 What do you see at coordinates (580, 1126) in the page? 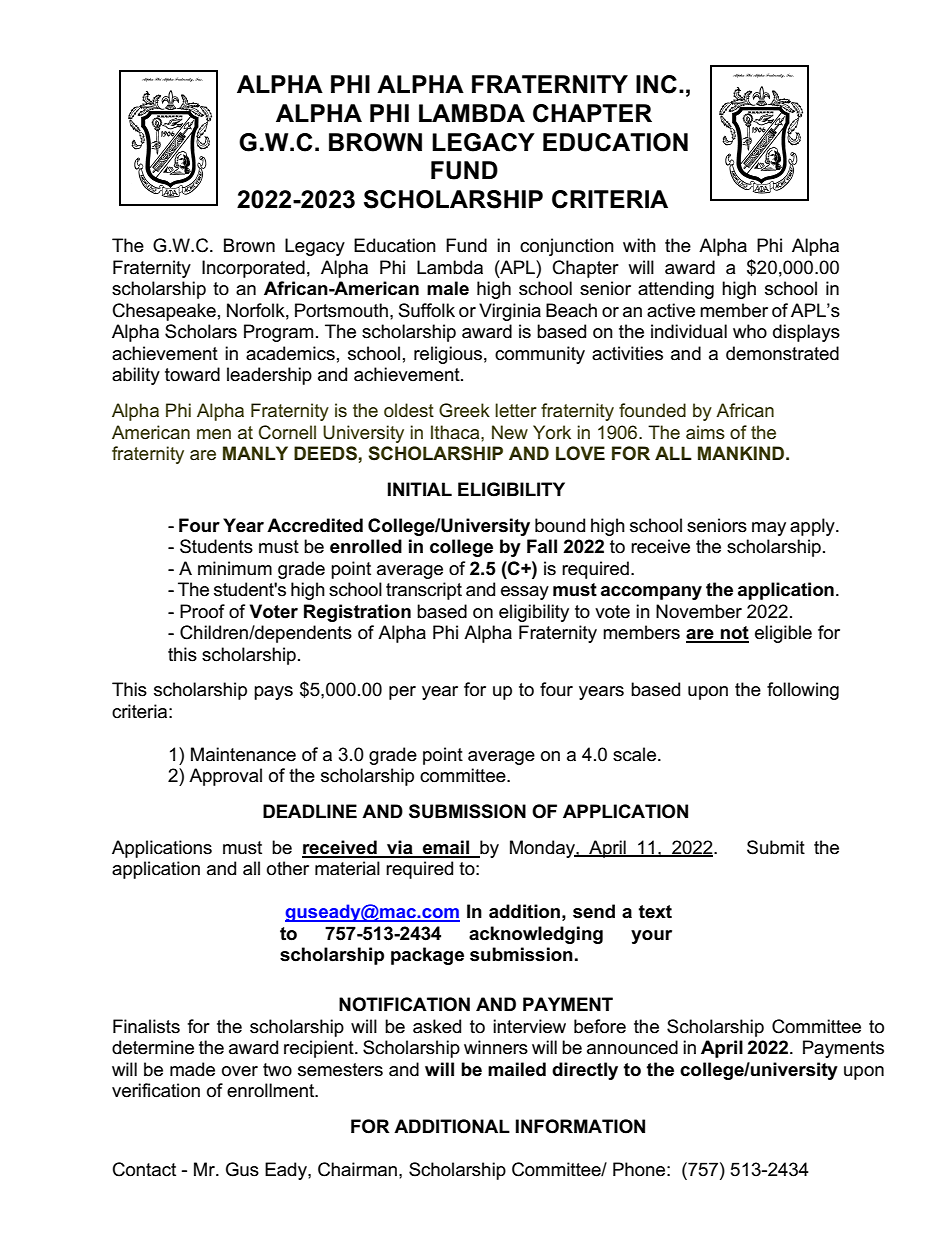
I see `INFORMATION` at bounding box center [580, 1126].
